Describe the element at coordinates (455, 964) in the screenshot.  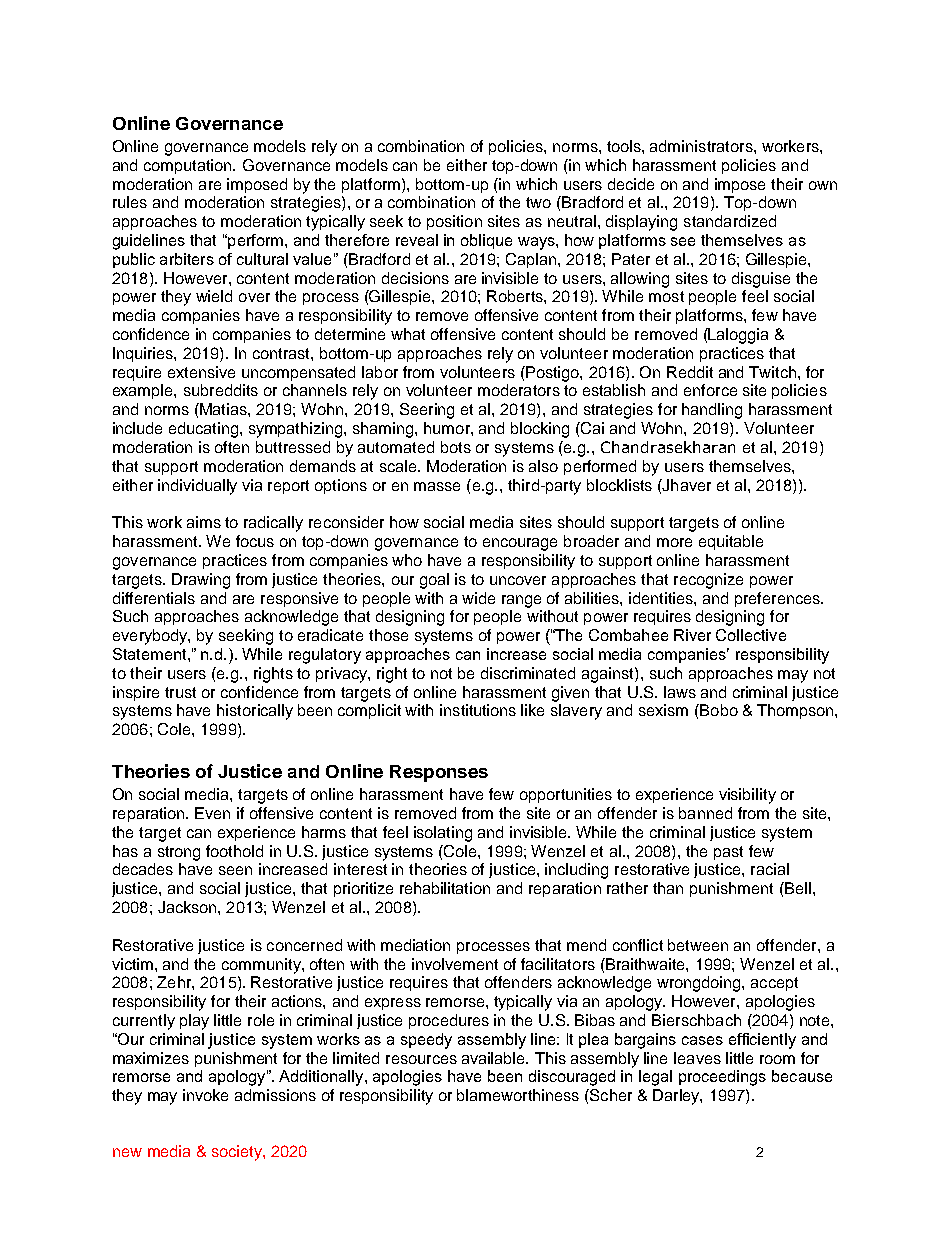
I see `involvement` at that location.
